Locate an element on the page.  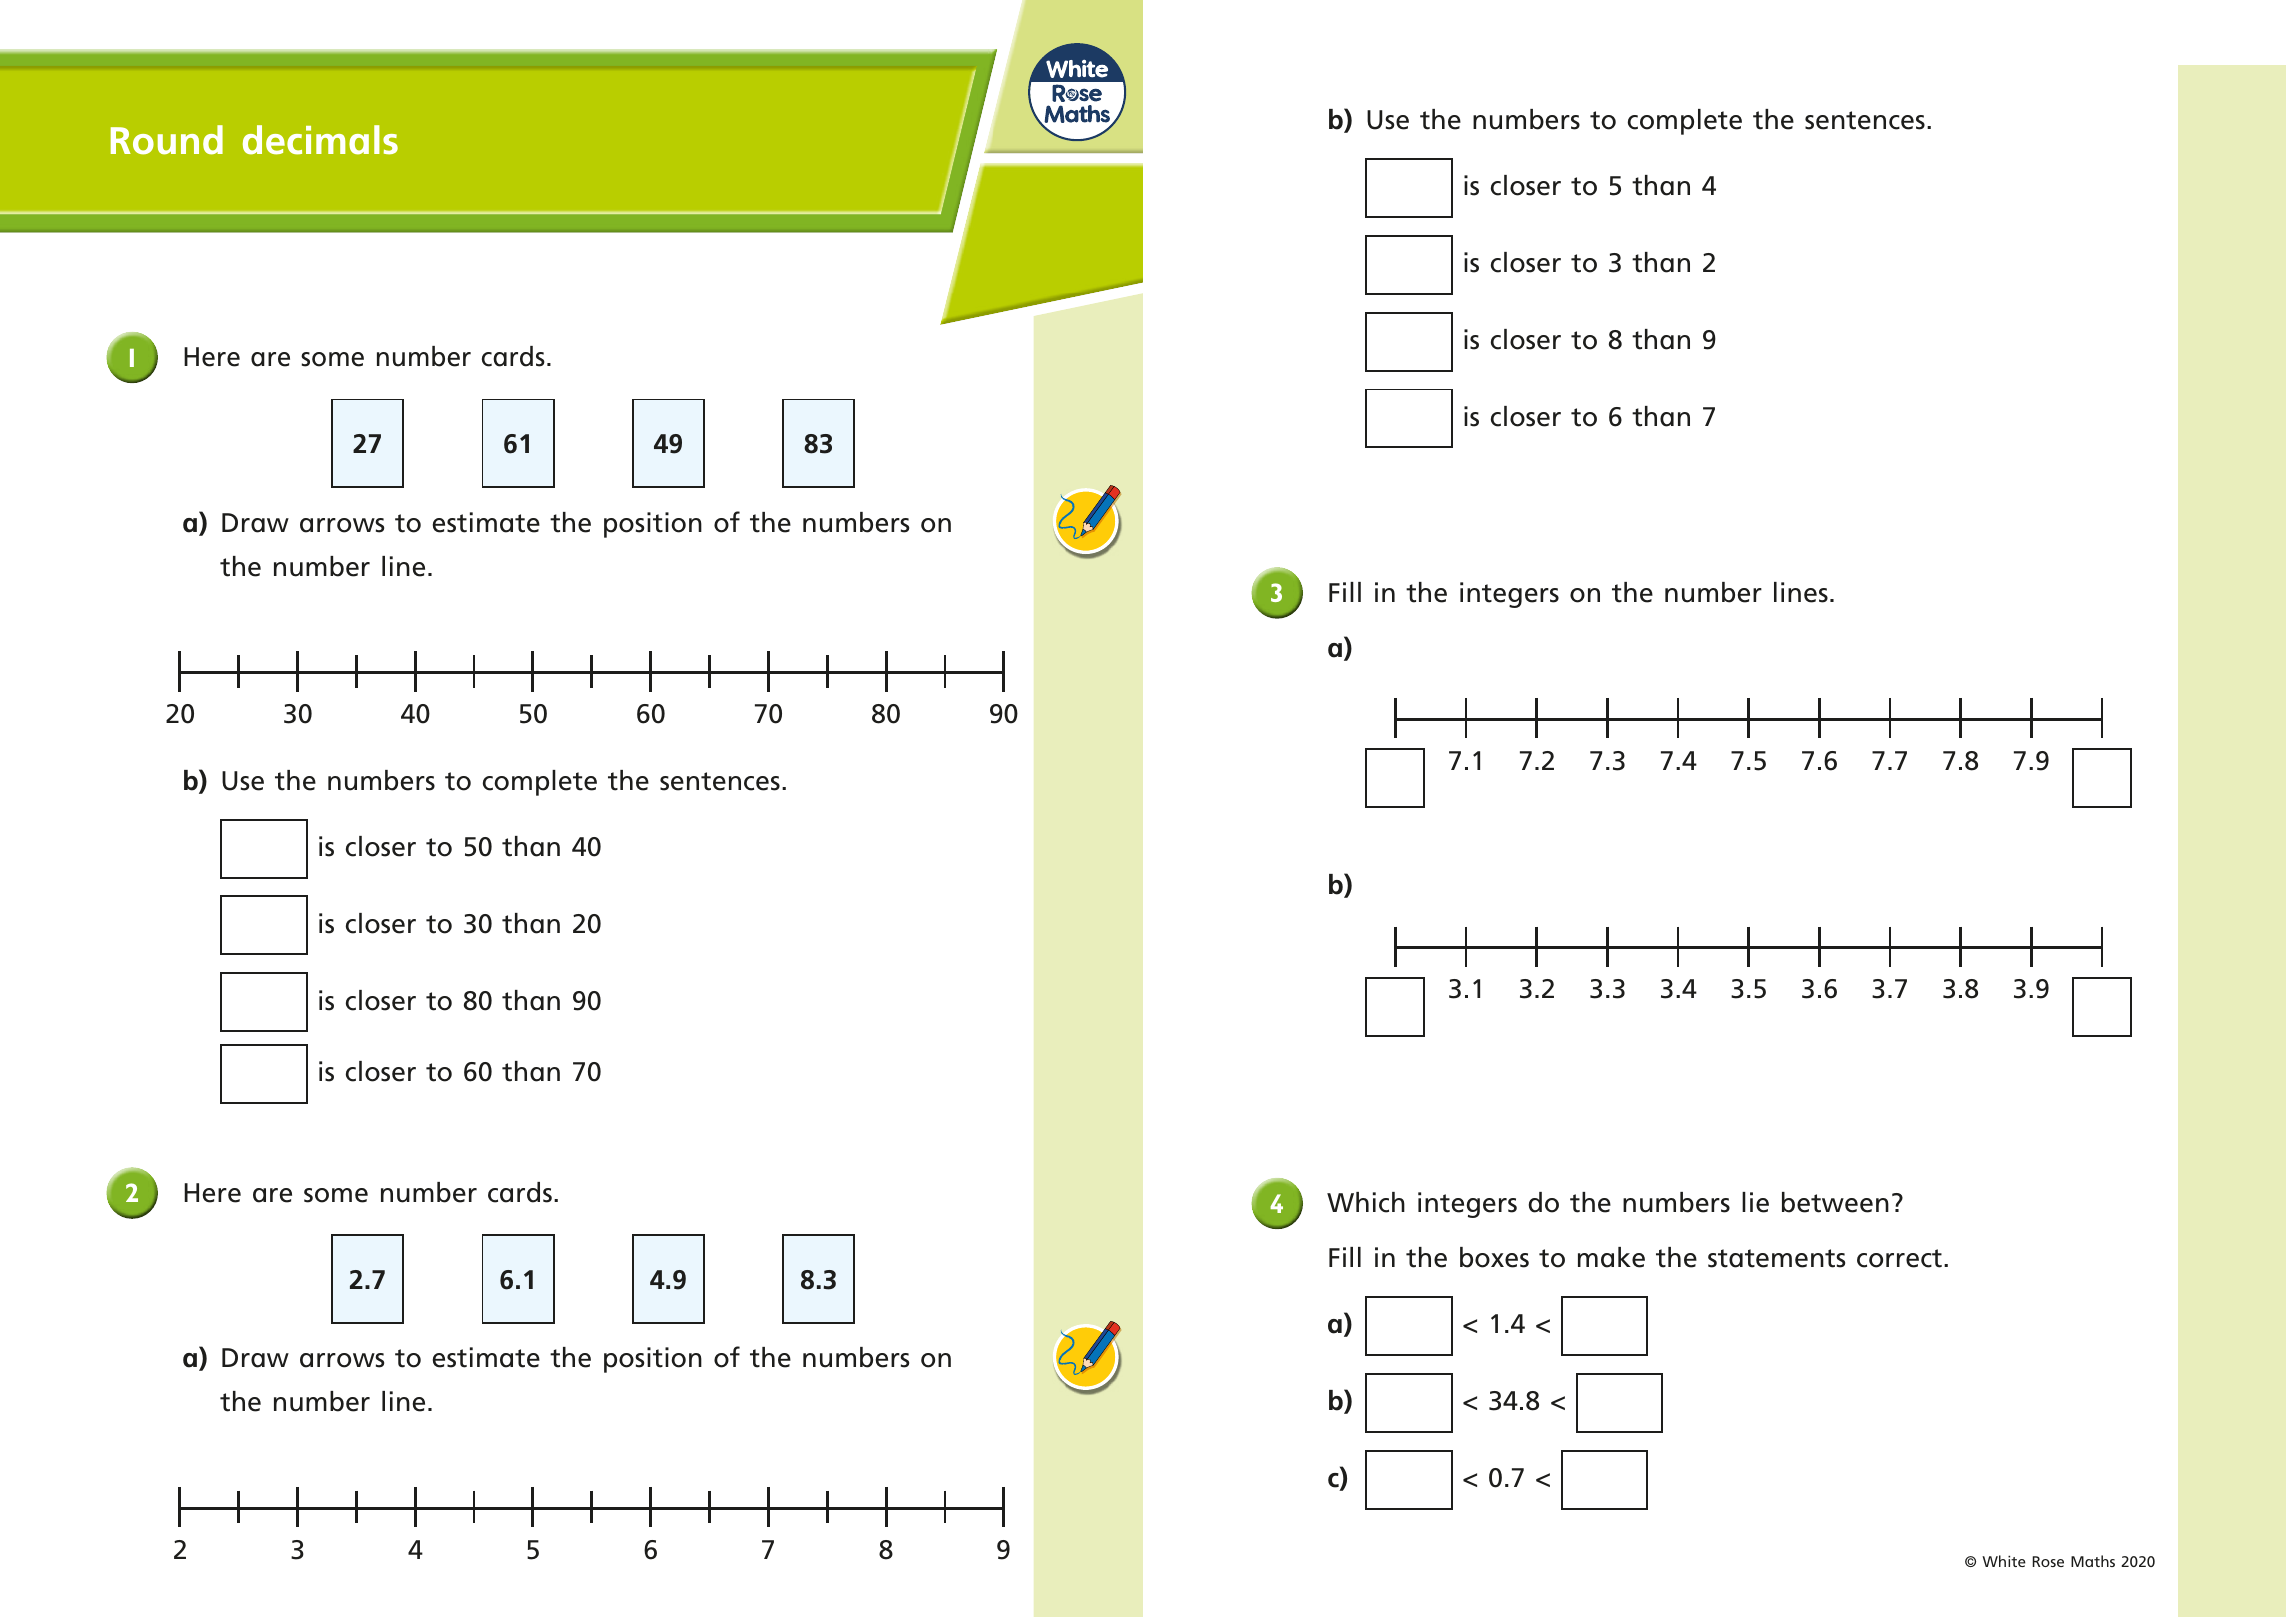
decimals is located at coordinates (320, 140).
